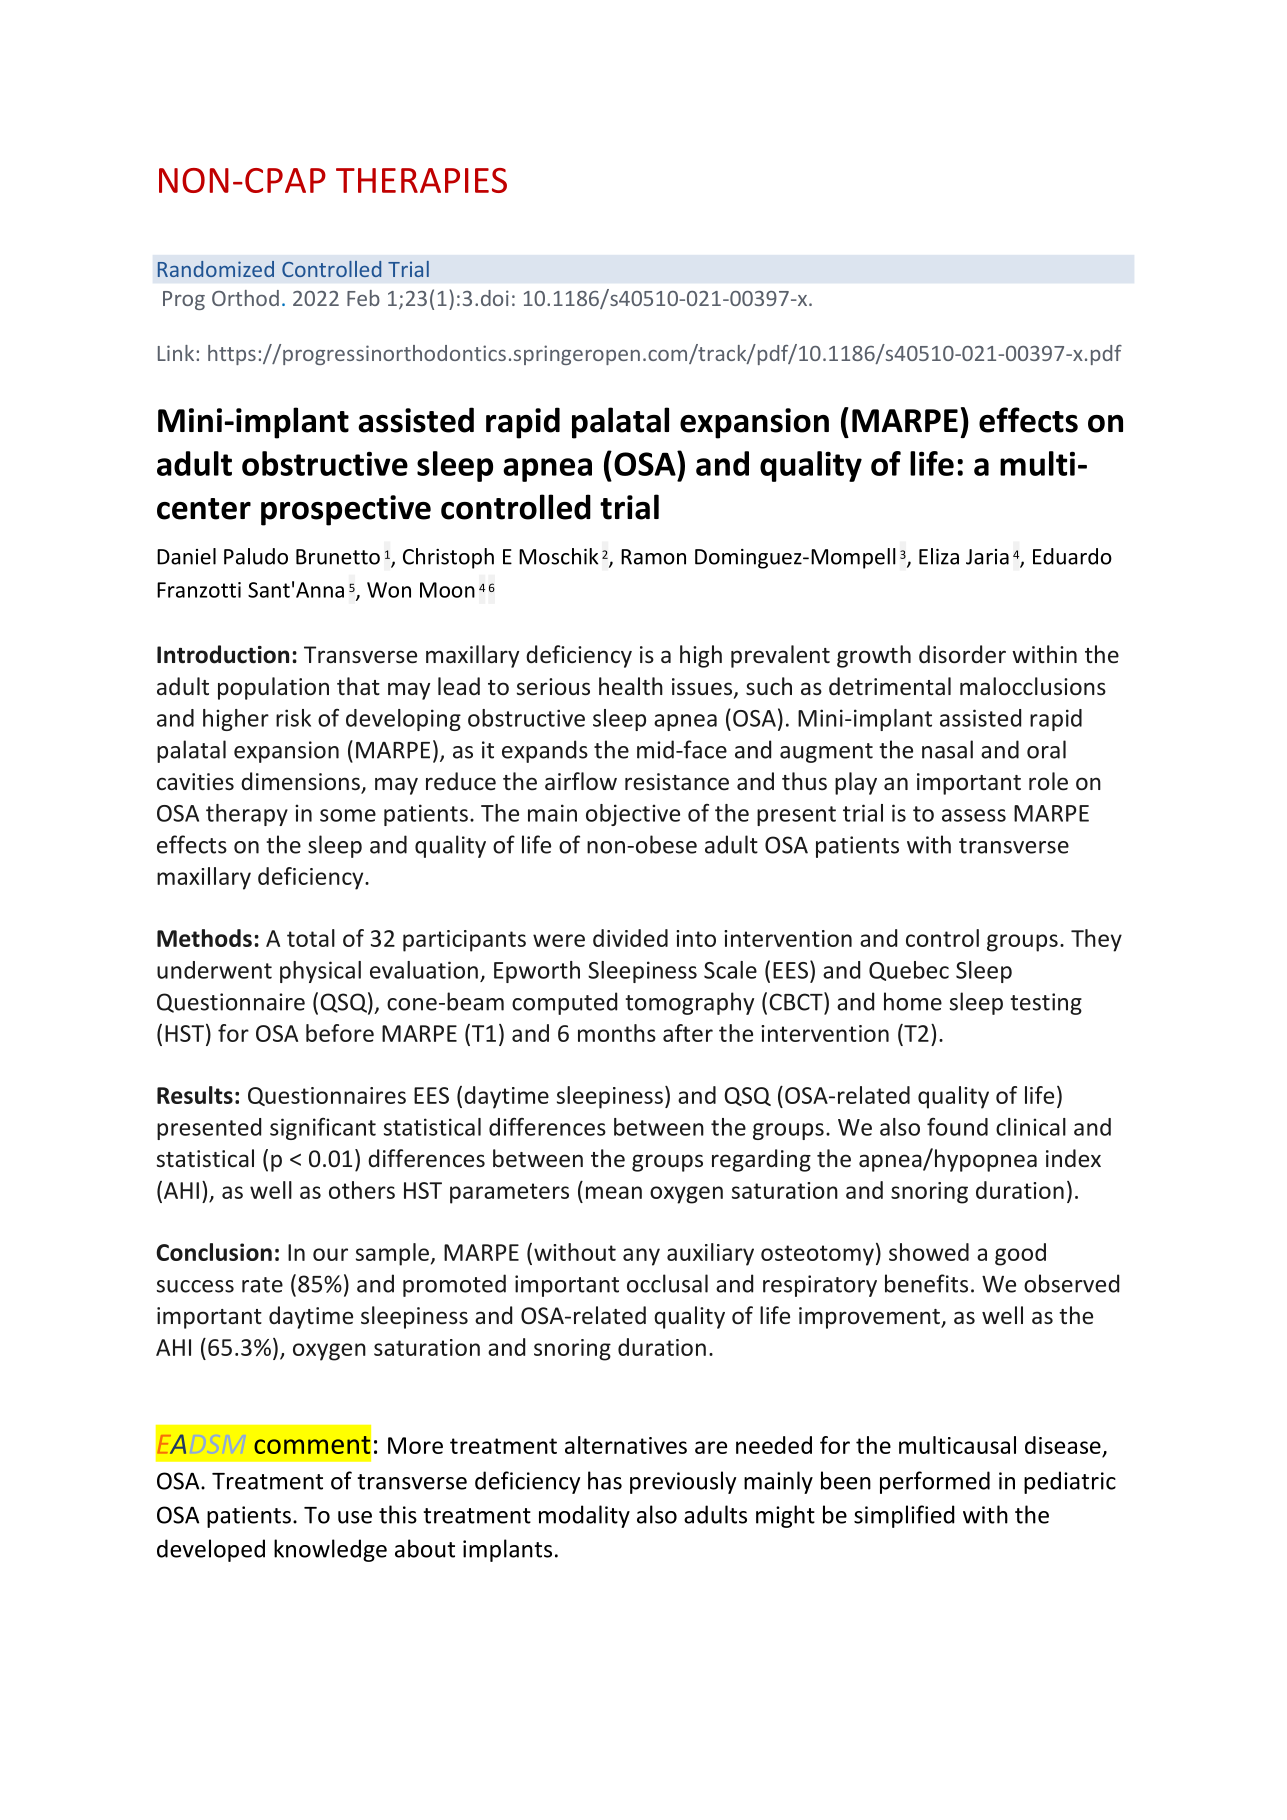  I want to click on performed, so click(935, 1482).
